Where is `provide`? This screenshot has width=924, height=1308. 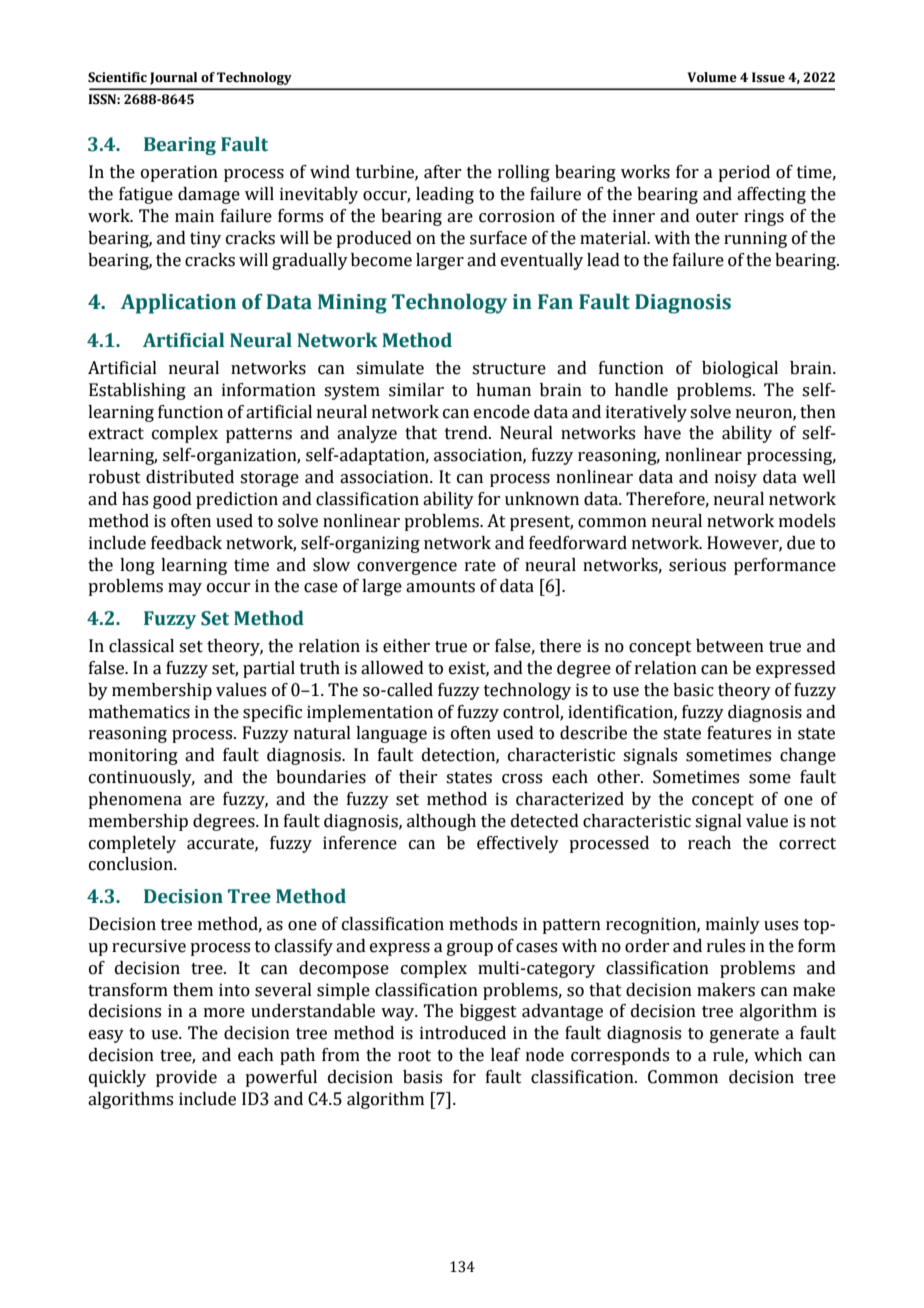 provide is located at coordinates (186, 1078).
